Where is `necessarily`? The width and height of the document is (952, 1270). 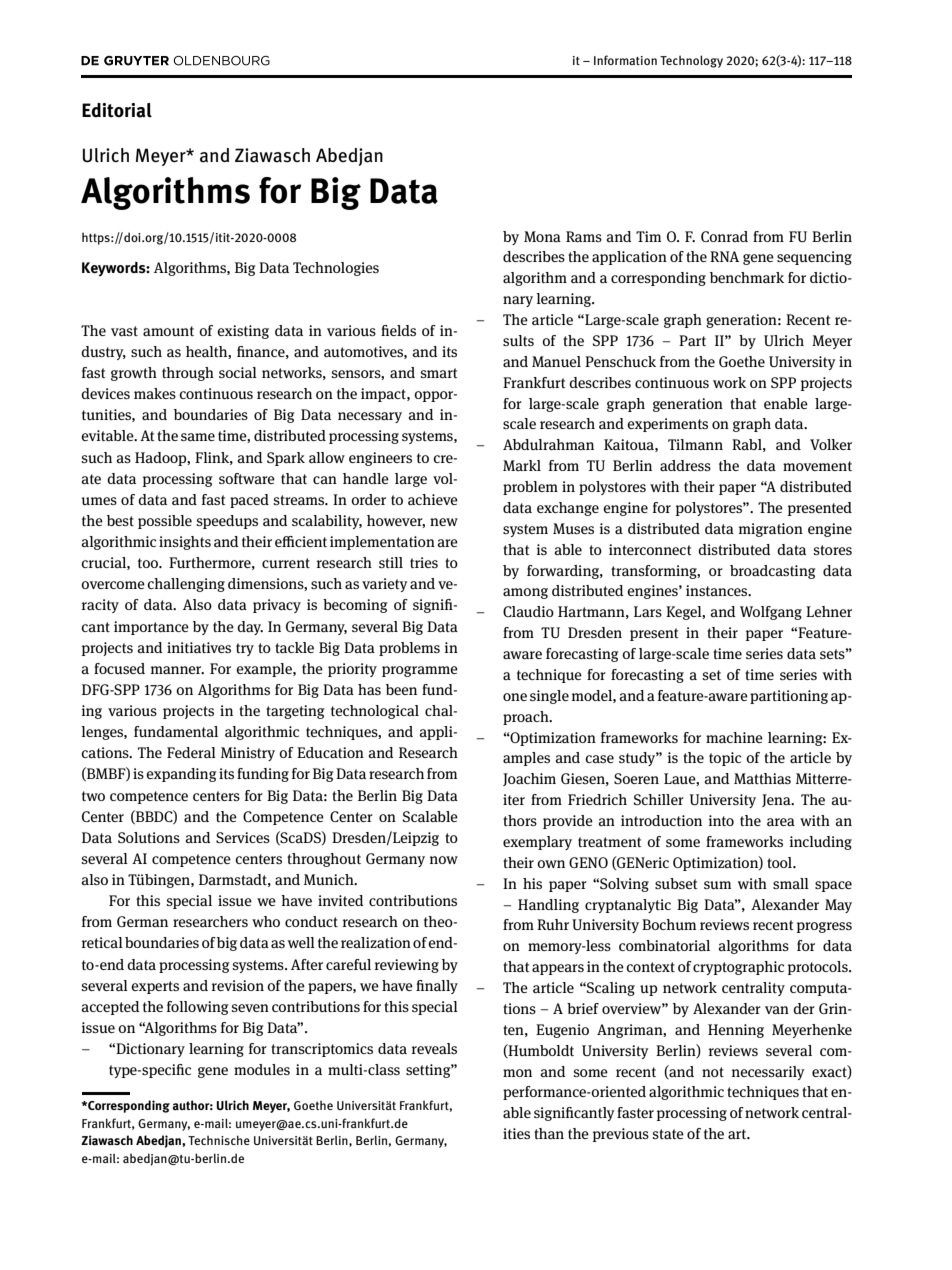
necessarily is located at coordinates (768, 1073).
